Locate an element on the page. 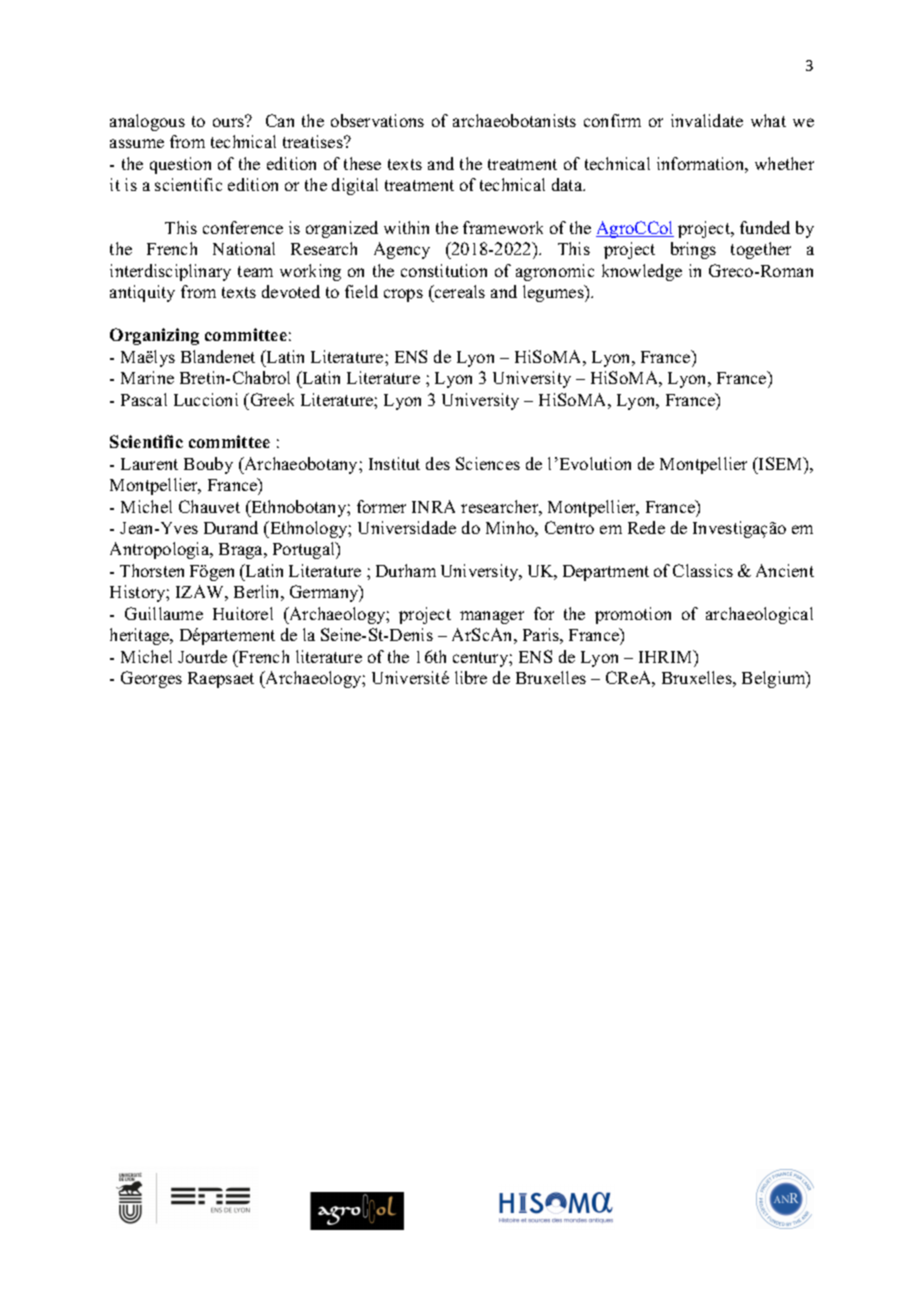 This page has width=924, height=1308. Sciences is located at coordinates (488, 463).
